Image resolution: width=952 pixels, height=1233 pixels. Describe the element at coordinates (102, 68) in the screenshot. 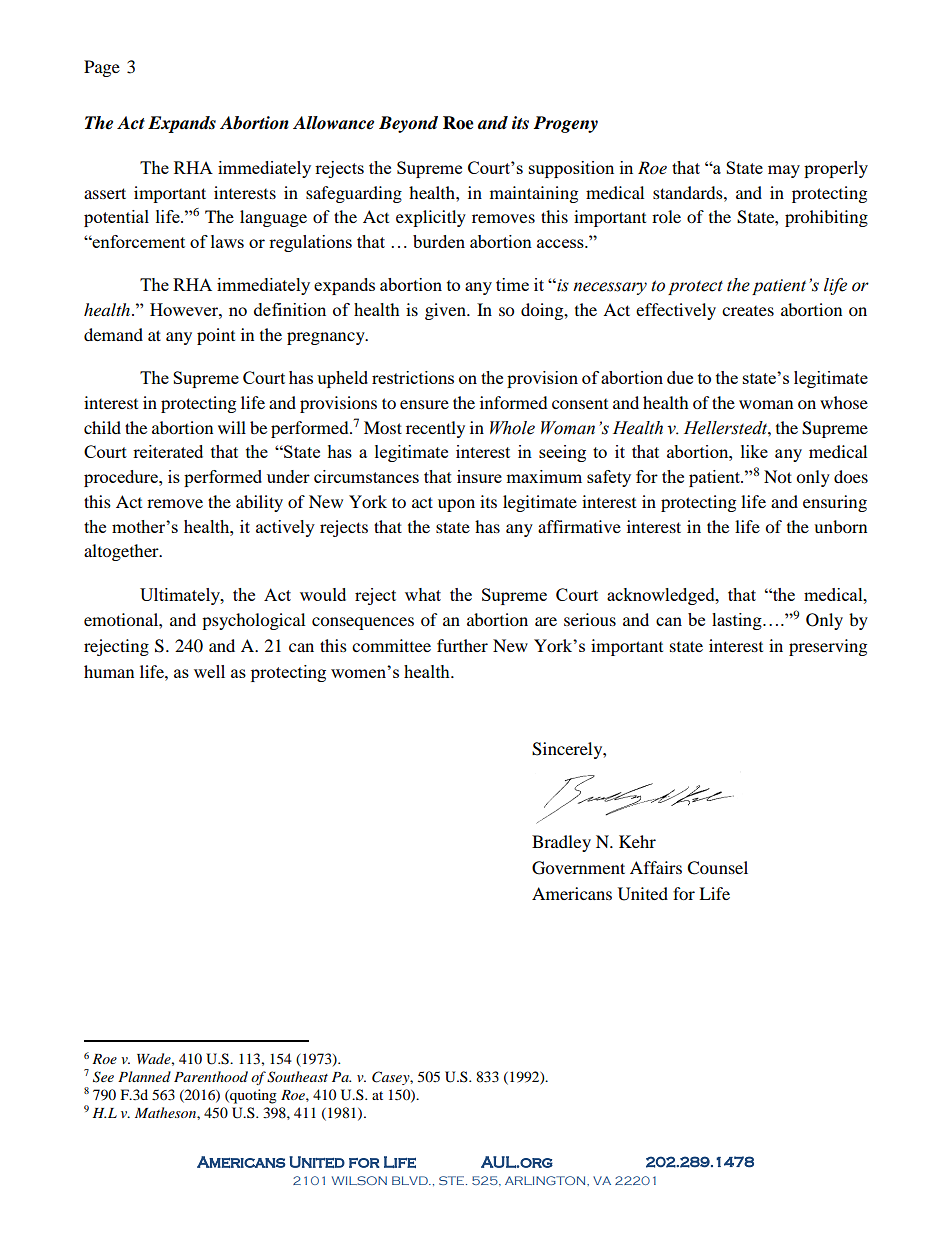

I see `Page` at that location.
